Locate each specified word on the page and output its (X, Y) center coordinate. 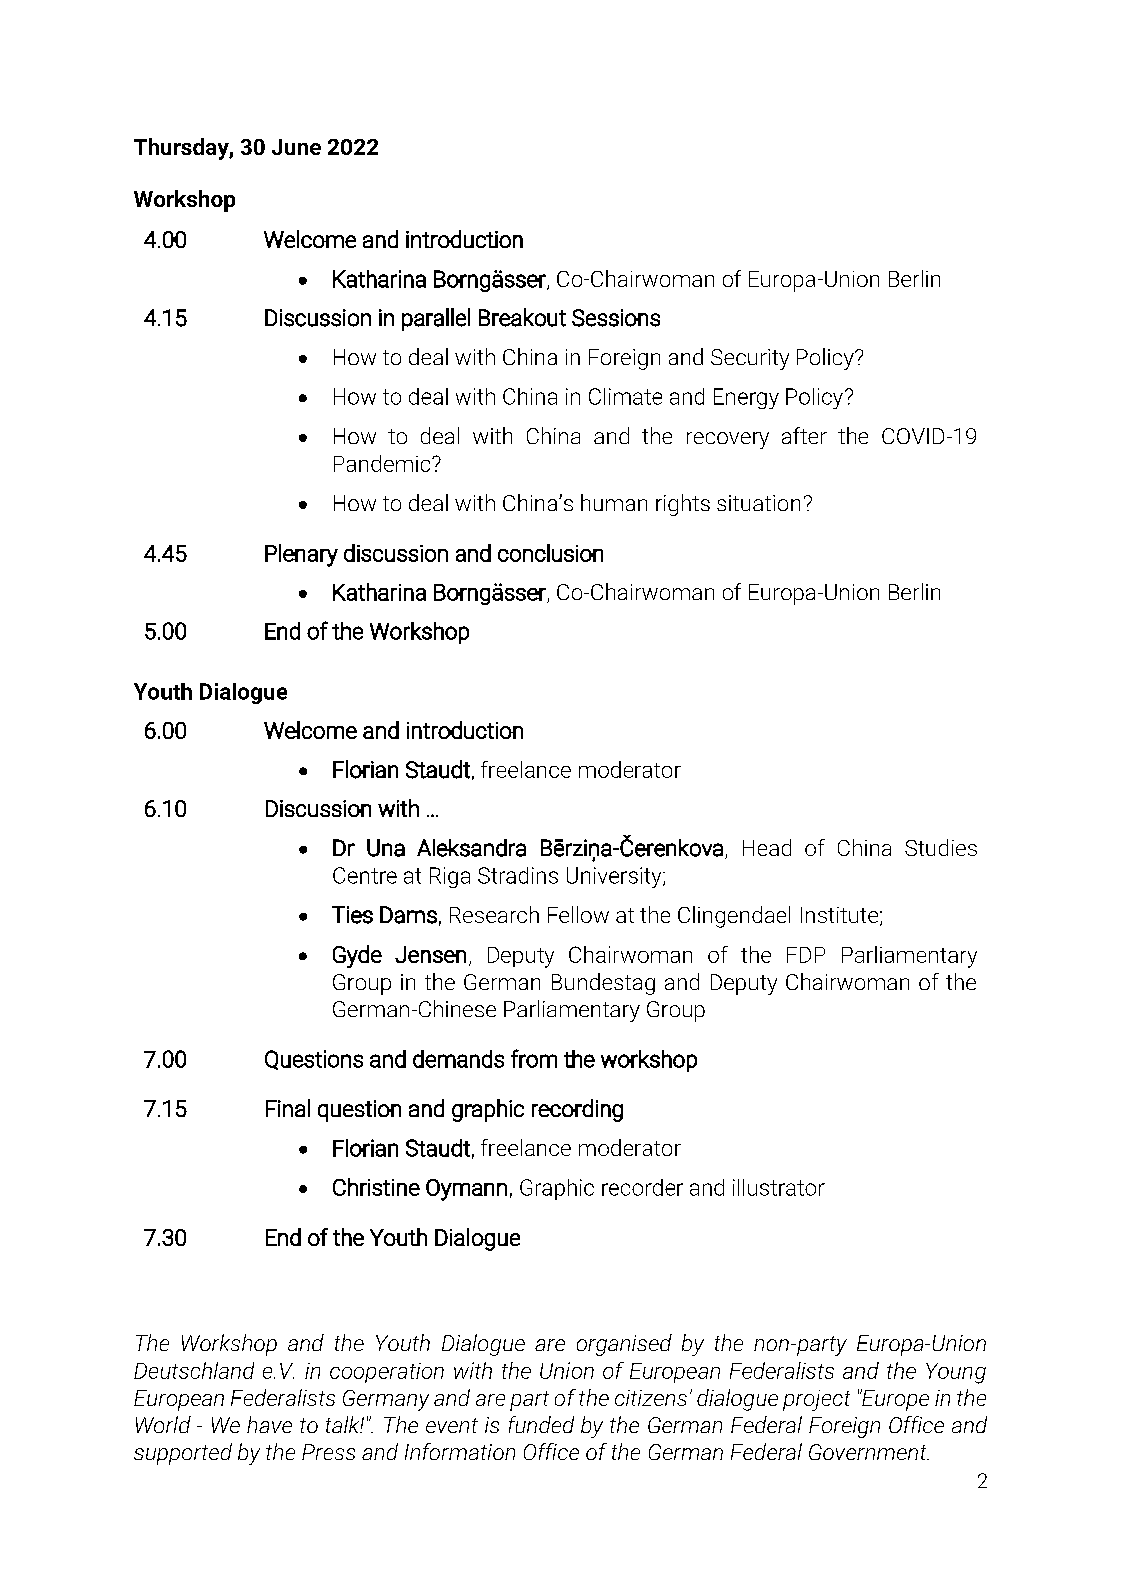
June (296, 147)
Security (750, 359)
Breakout (522, 317)
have (269, 1424)
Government (869, 1452)
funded (541, 1424)
